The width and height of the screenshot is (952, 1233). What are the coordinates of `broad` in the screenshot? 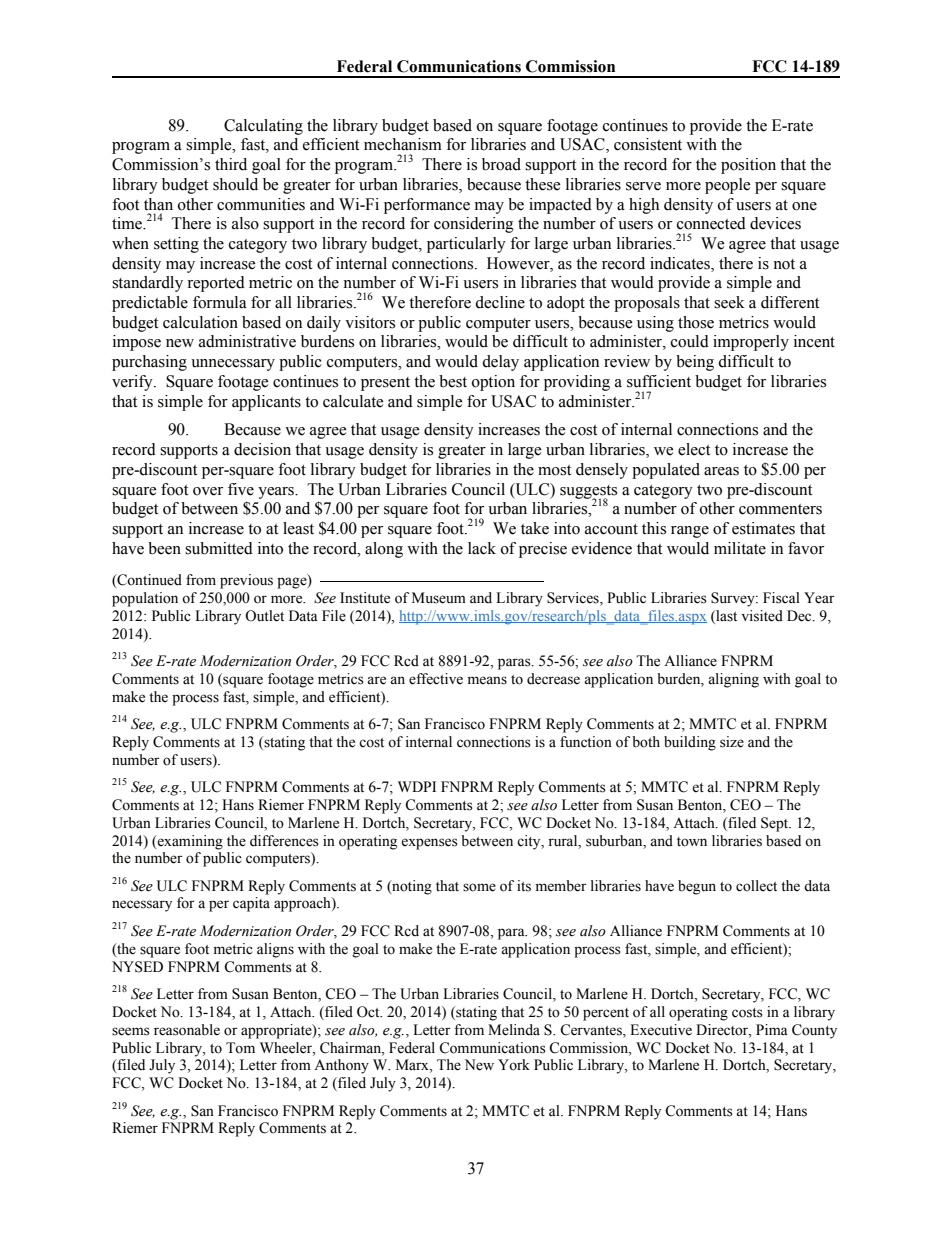 It's located at (501, 164).
